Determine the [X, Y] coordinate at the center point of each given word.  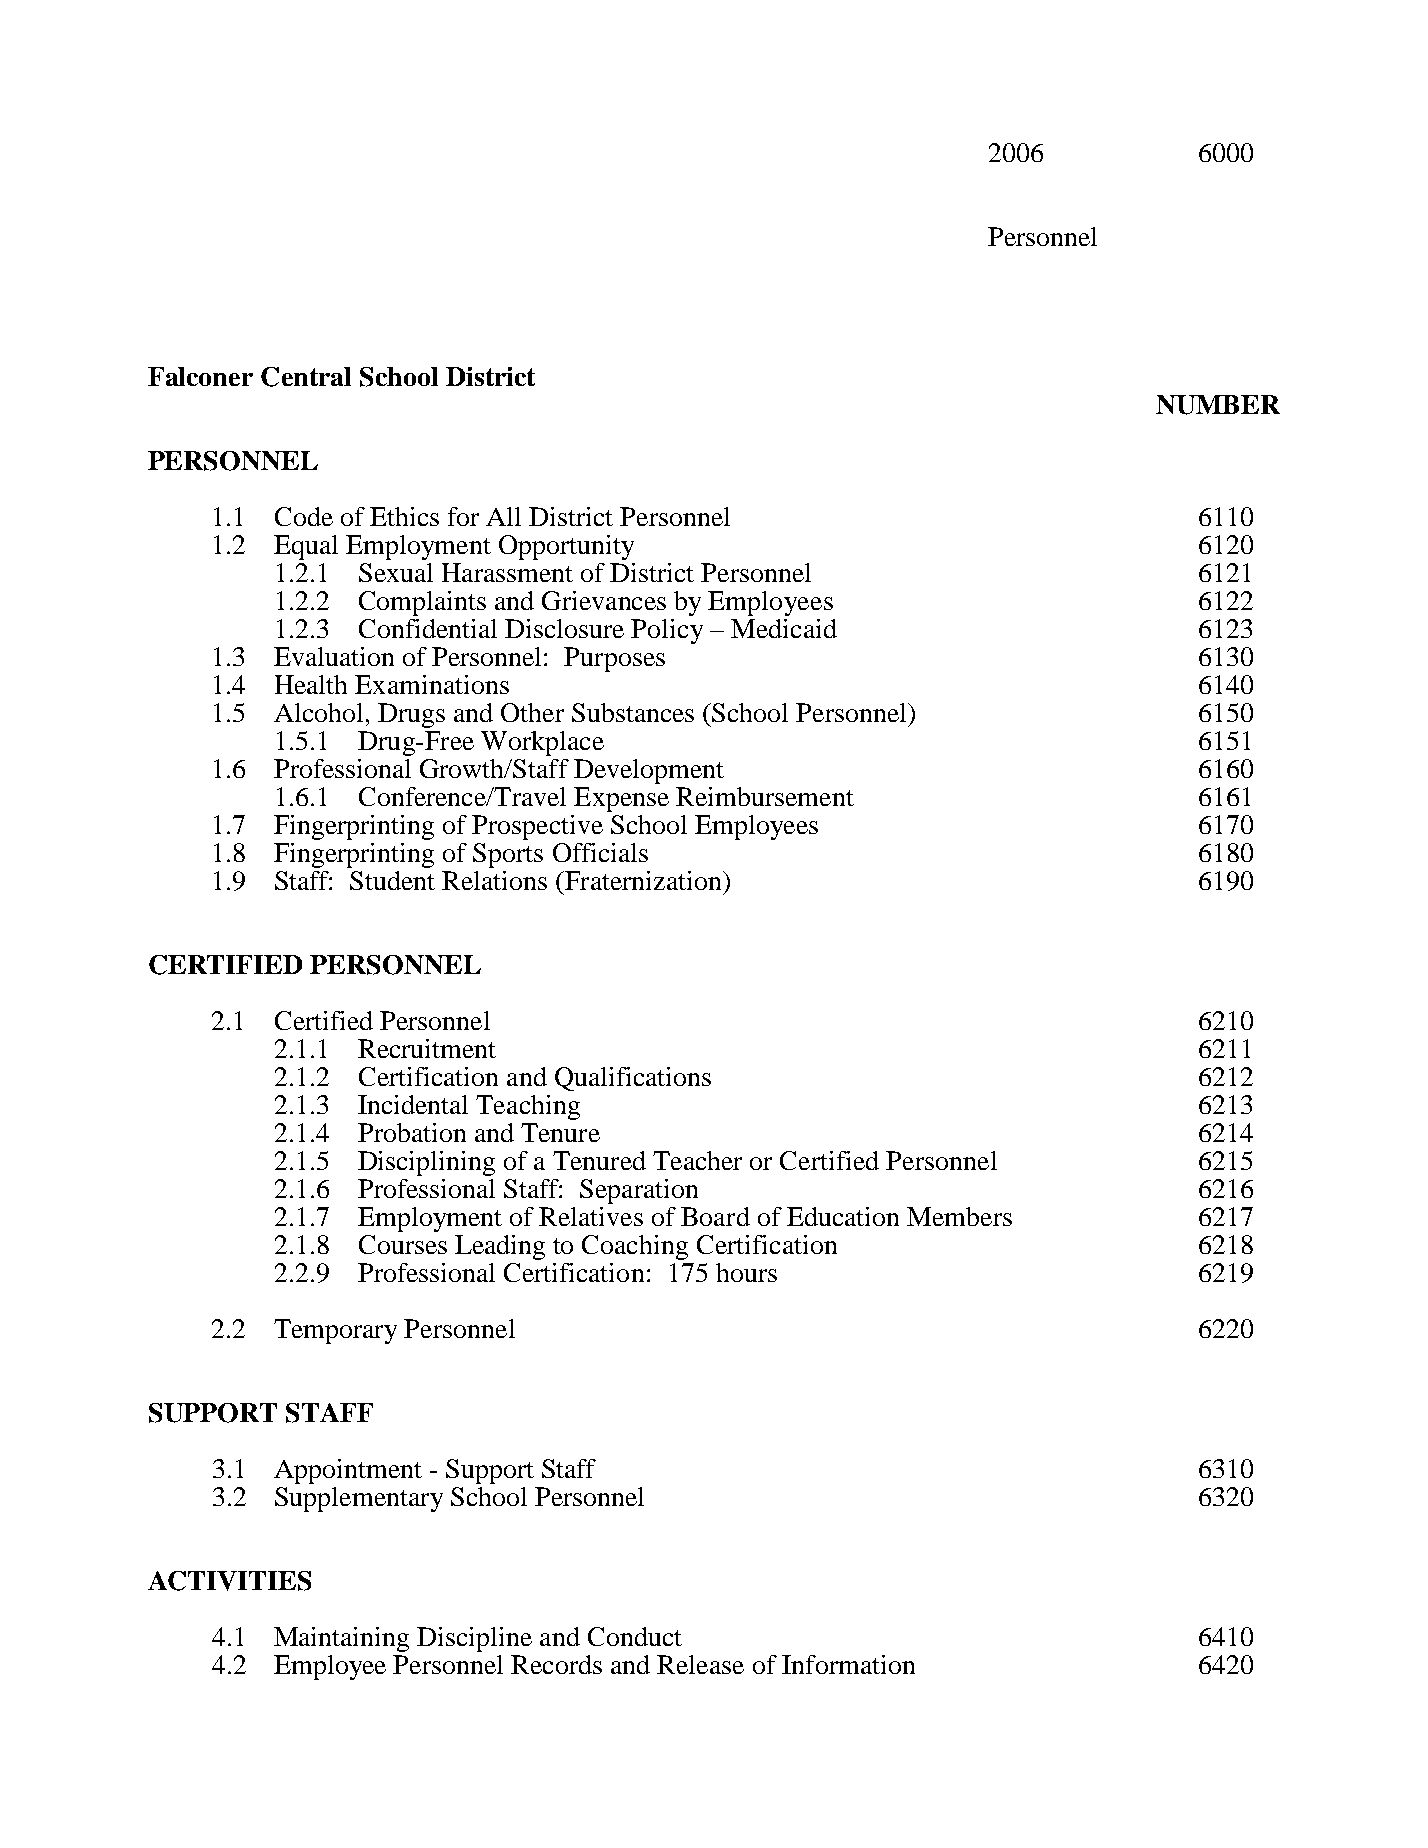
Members [959, 1216]
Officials [600, 852]
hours [746, 1272]
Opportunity [566, 547]
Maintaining [341, 1639]
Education [843, 1216]
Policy [667, 631]
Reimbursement [765, 796]
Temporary [335, 1331]
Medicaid [784, 628]
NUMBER [1218, 405]
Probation [412, 1132]
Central [306, 377]
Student [392, 880]
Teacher [697, 1160]
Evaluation [334, 656]
